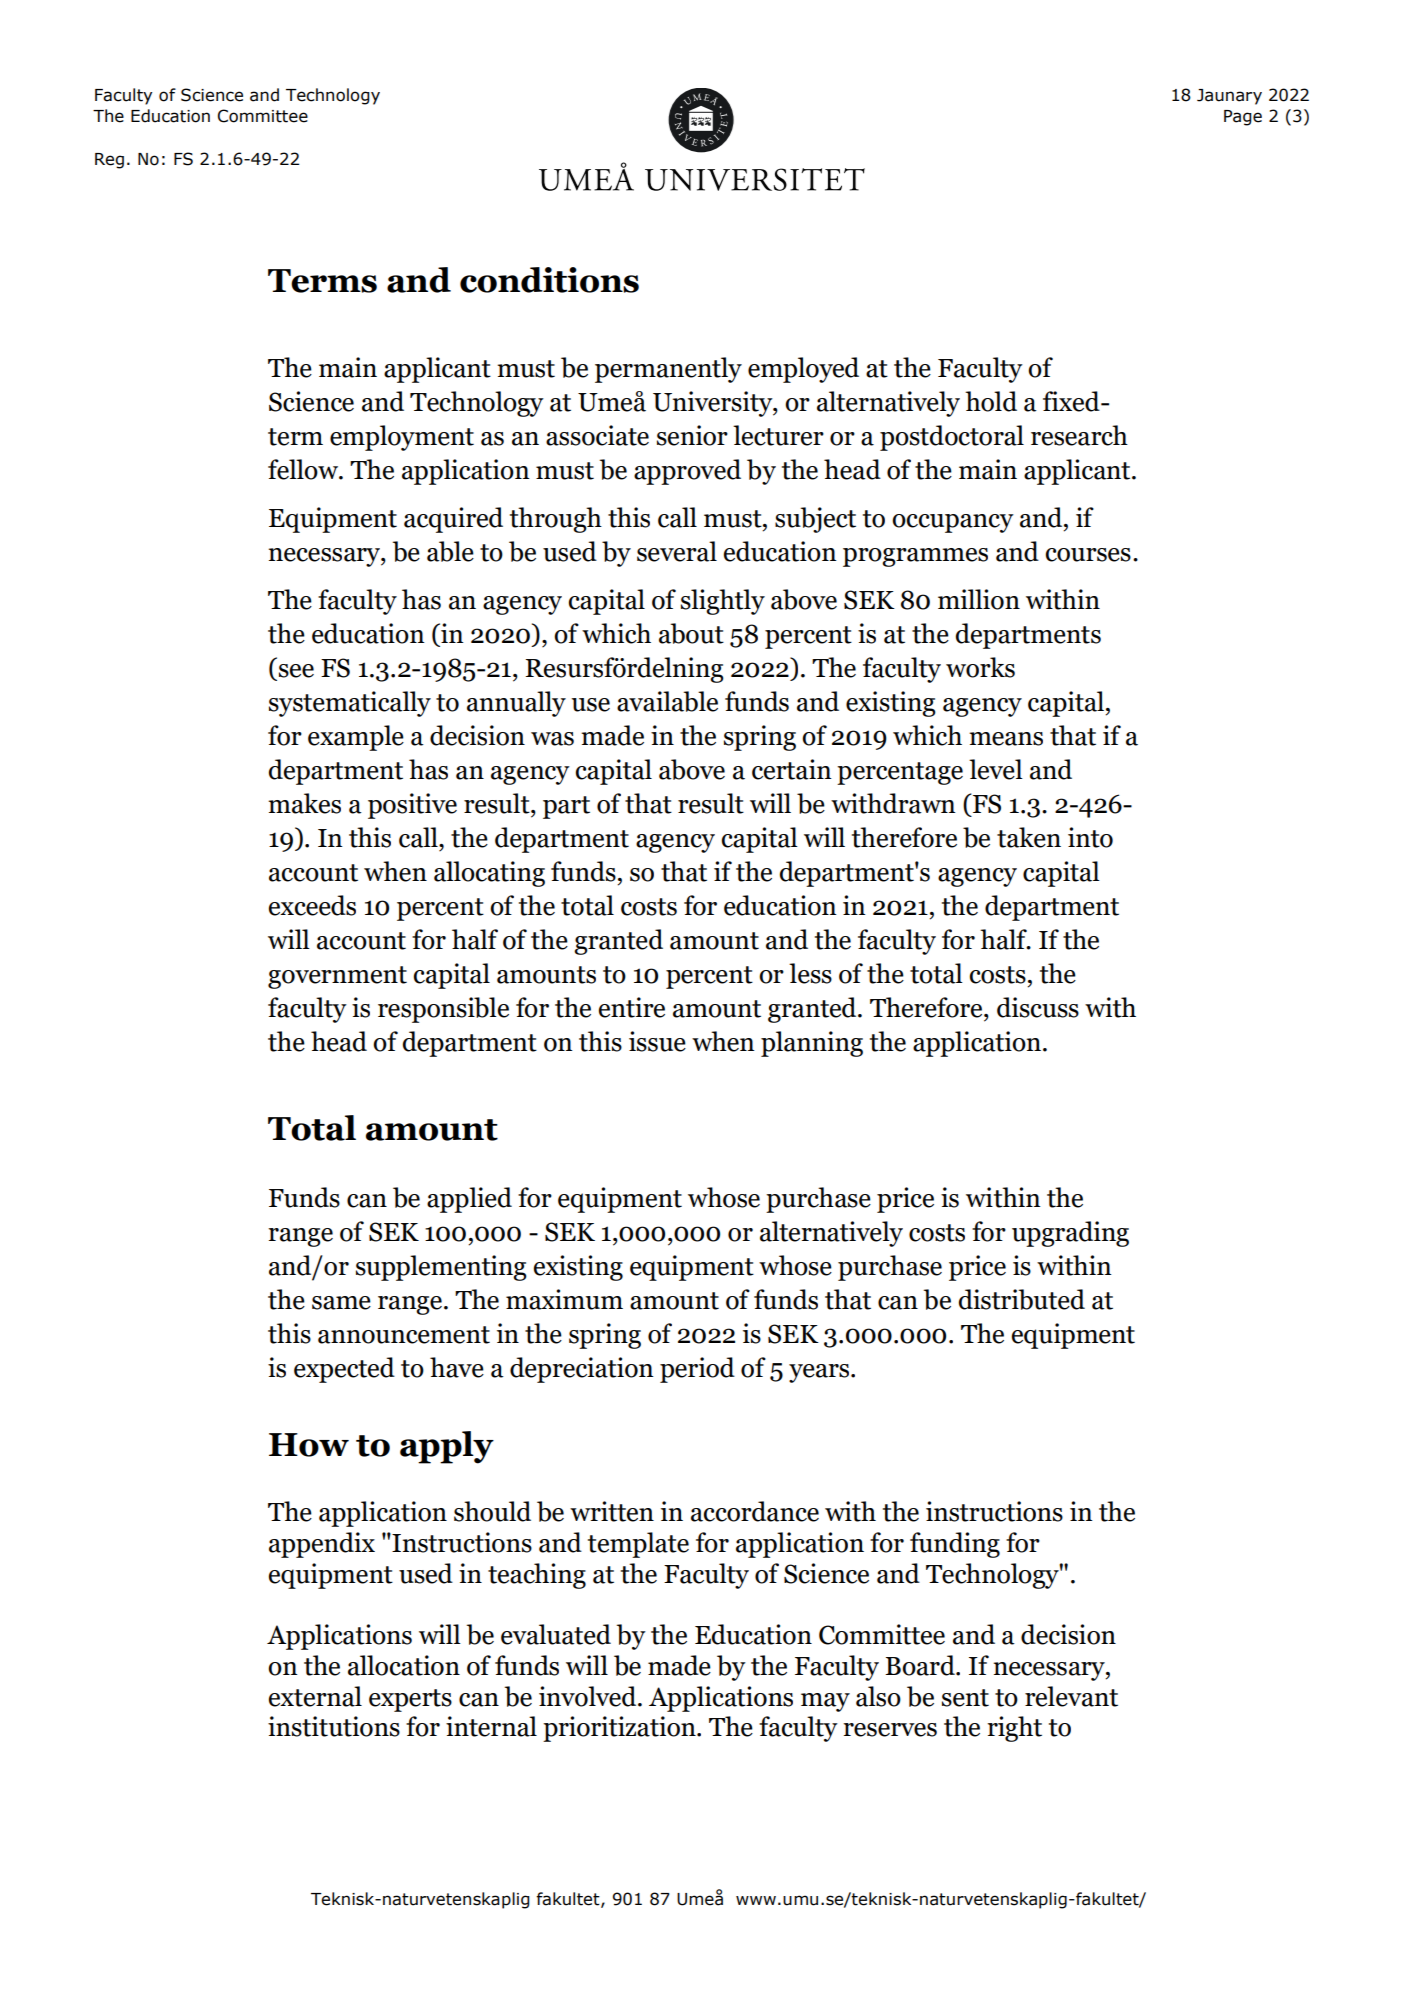 The width and height of the page is (1408, 1991). I want to click on same, so click(341, 1303).
